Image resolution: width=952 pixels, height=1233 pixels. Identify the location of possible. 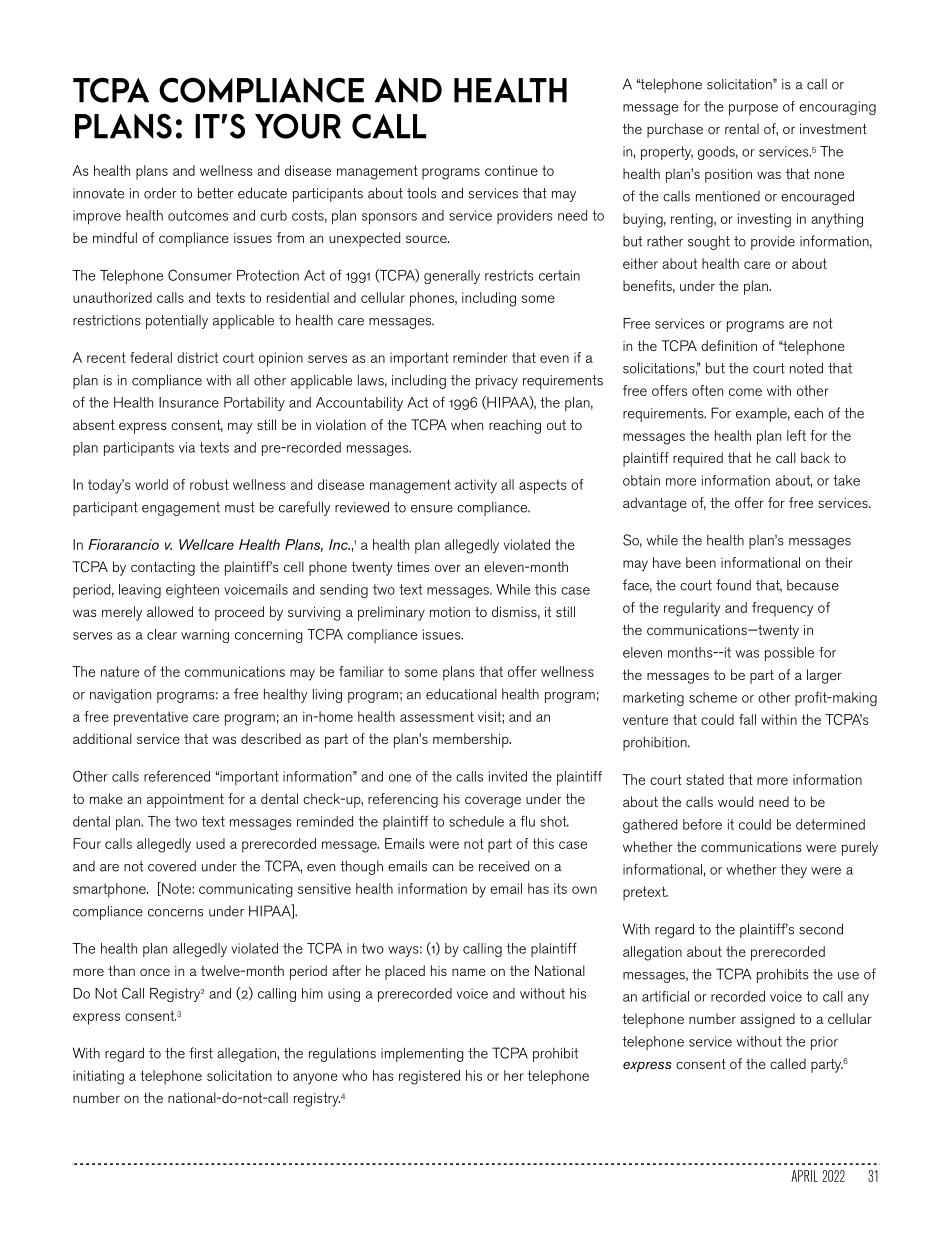
(789, 654).
